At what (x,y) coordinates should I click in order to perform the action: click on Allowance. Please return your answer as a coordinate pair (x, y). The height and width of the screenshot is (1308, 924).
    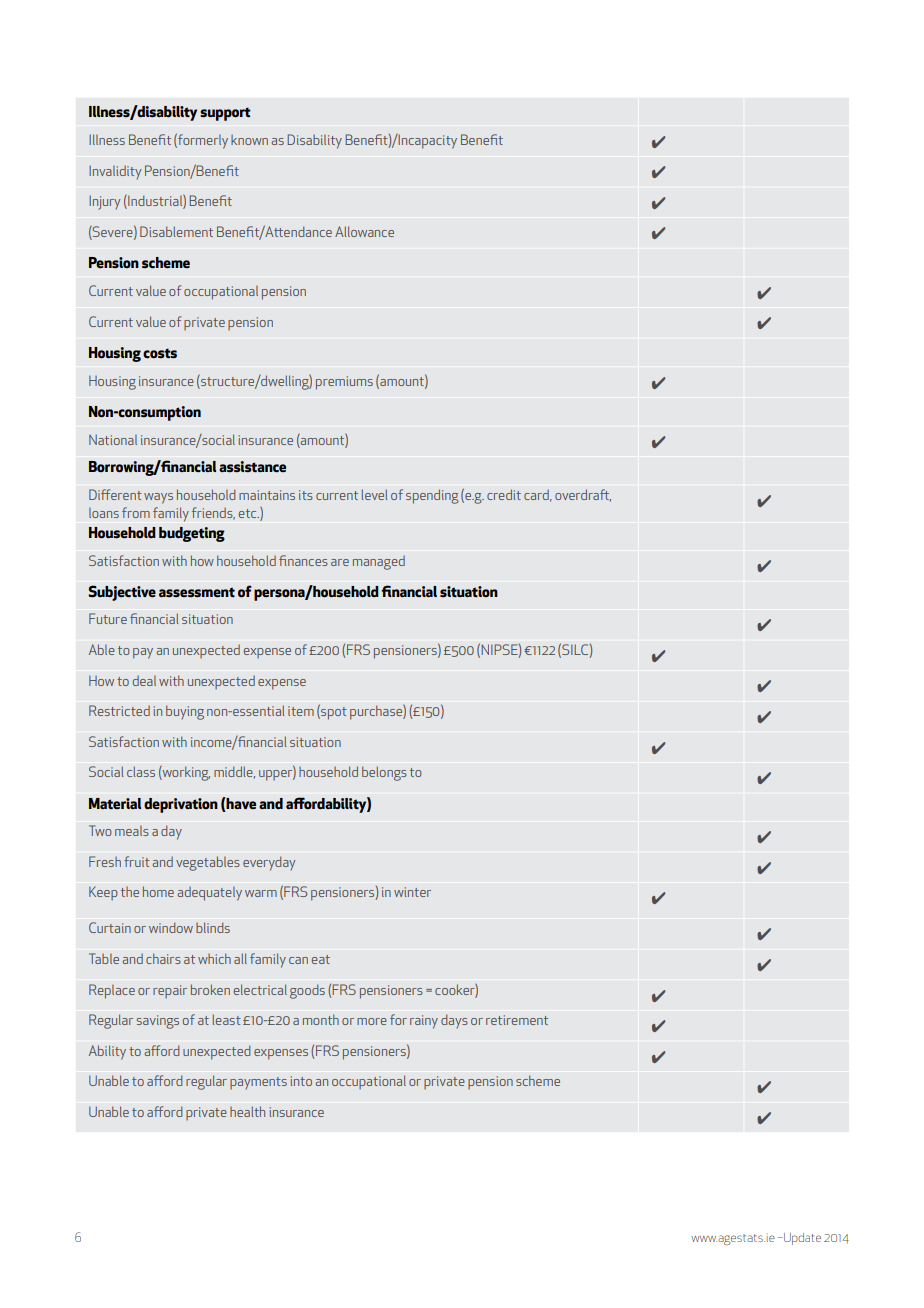
    Looking at the image, I should click on (364, 231).
